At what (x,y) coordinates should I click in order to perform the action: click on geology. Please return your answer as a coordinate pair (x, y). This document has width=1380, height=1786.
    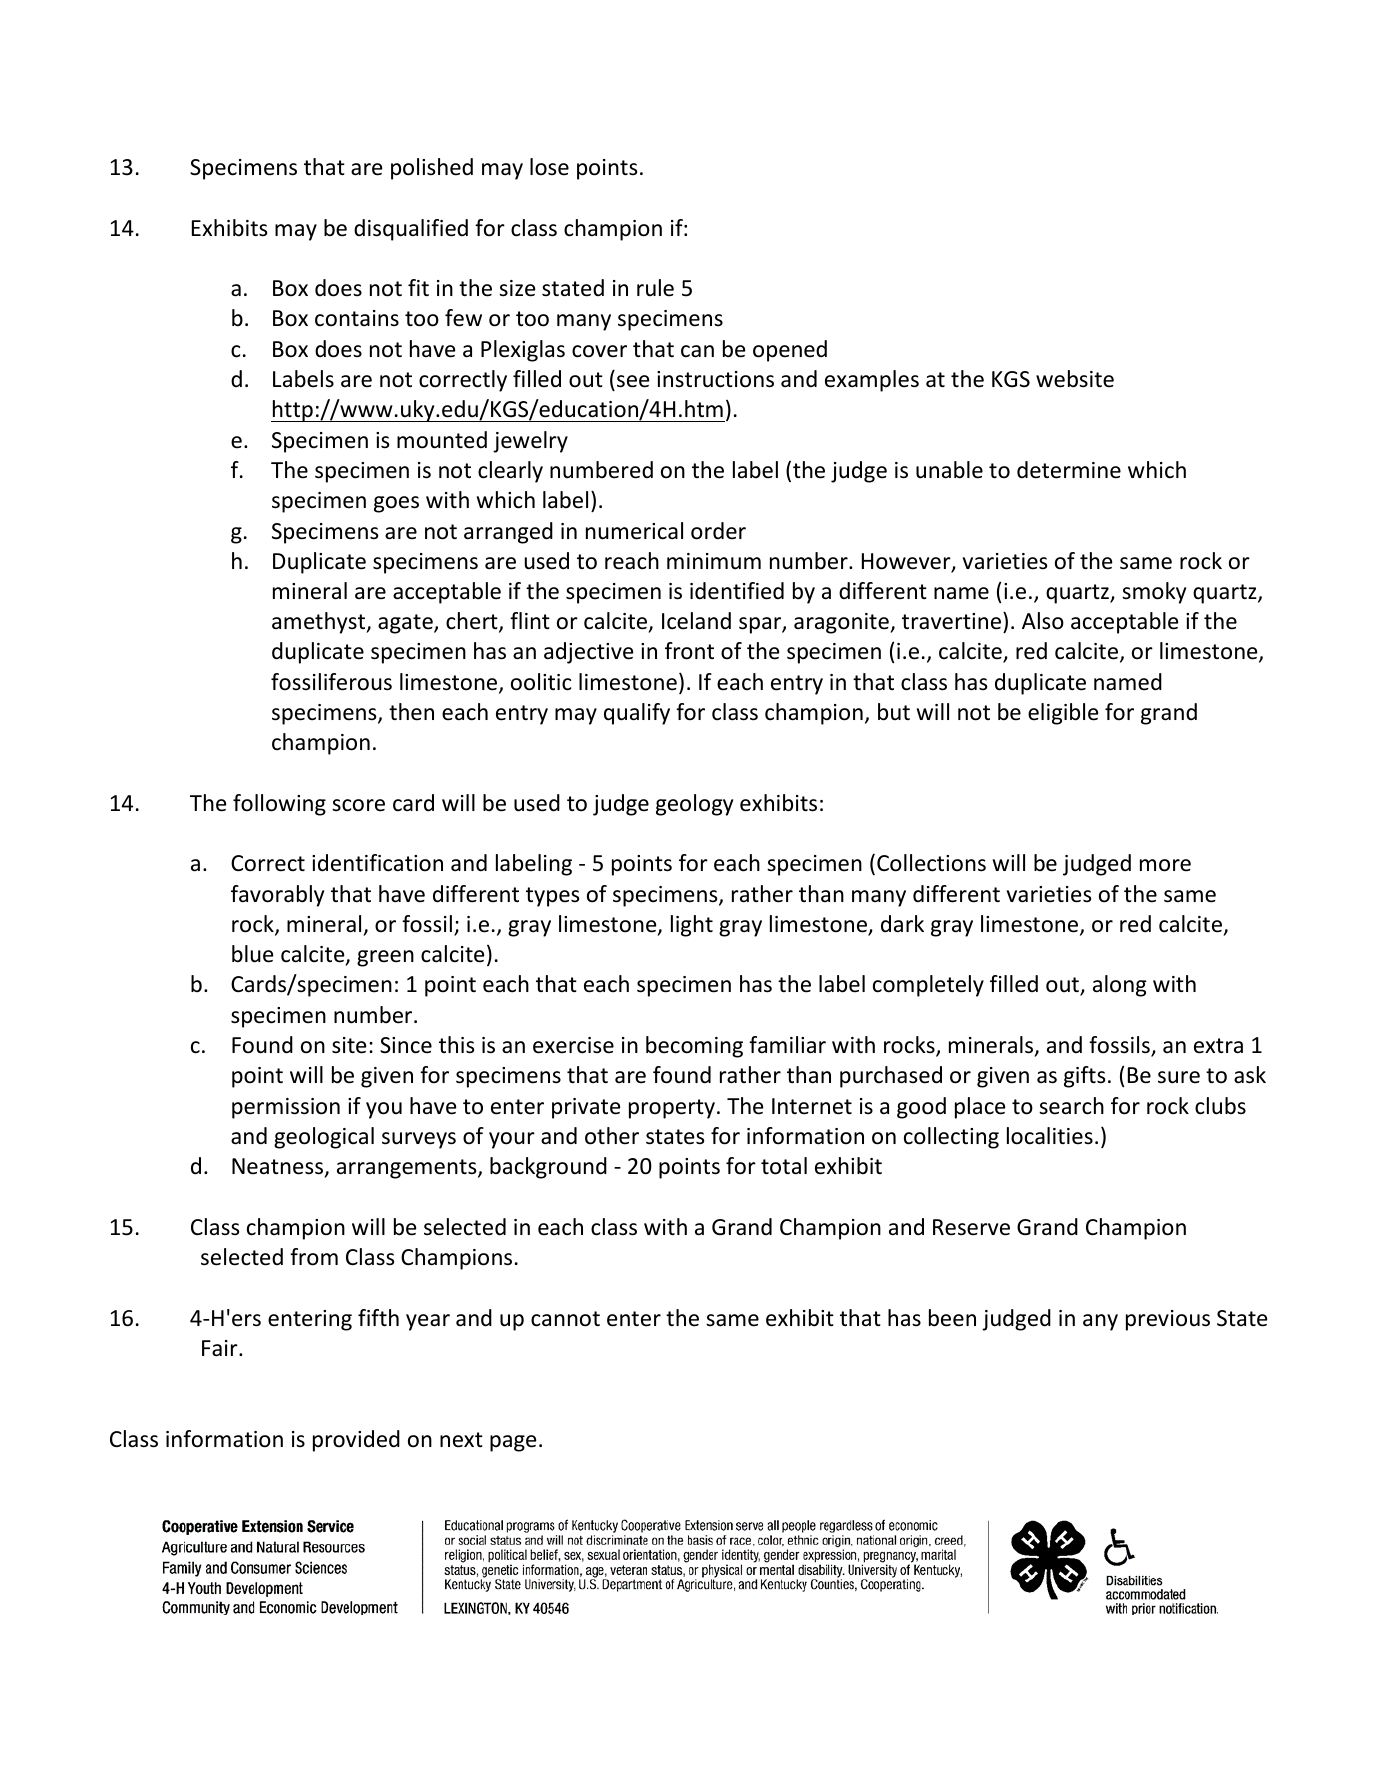
    Looking at the image, I should click on (694, 805).
